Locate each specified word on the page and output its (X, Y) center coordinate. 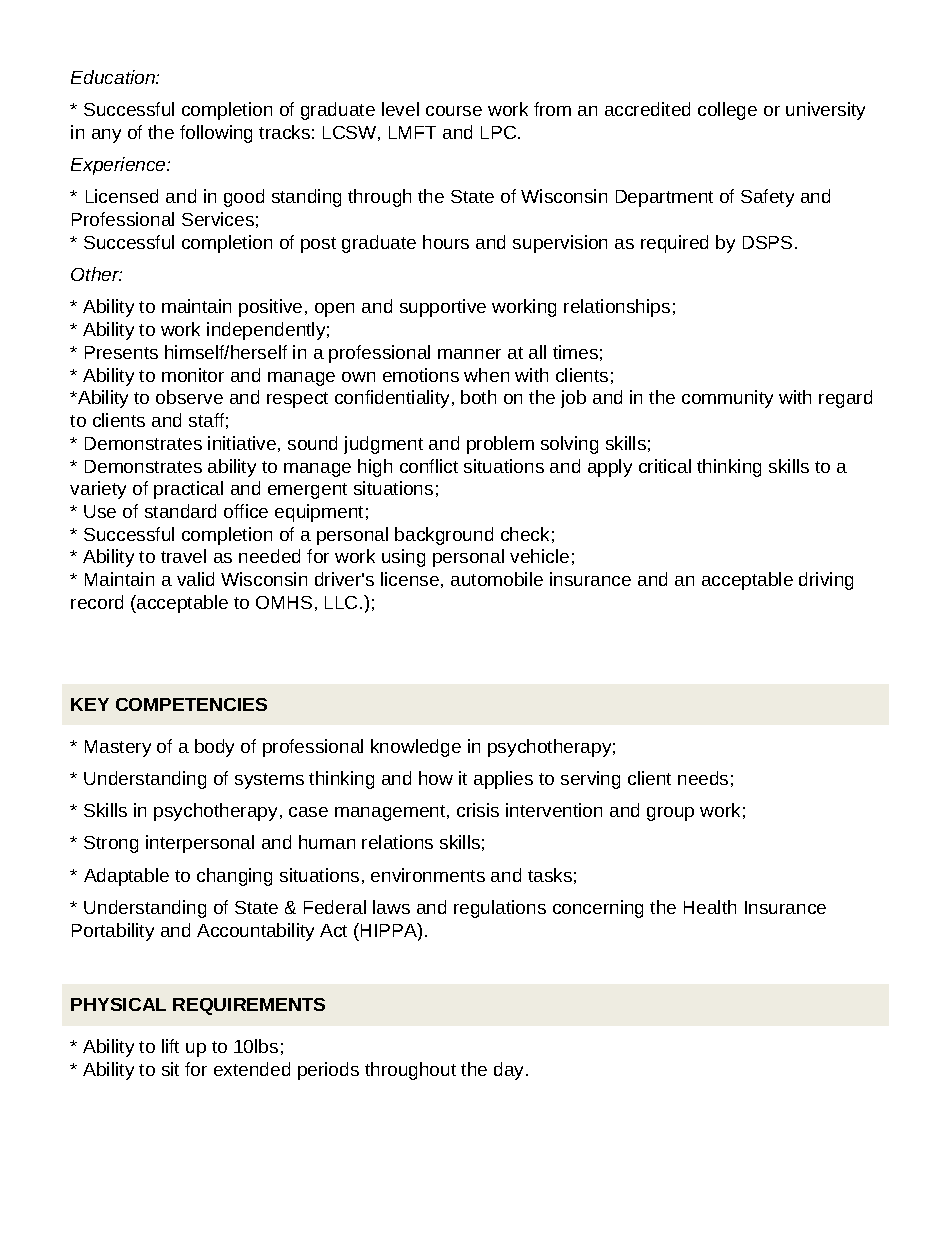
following (216, 134)
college (727, 111)
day (510, 1071)
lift (170, 1046)
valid (195, 579)
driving (826, 581)
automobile (497, 579)
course (454, 111)
